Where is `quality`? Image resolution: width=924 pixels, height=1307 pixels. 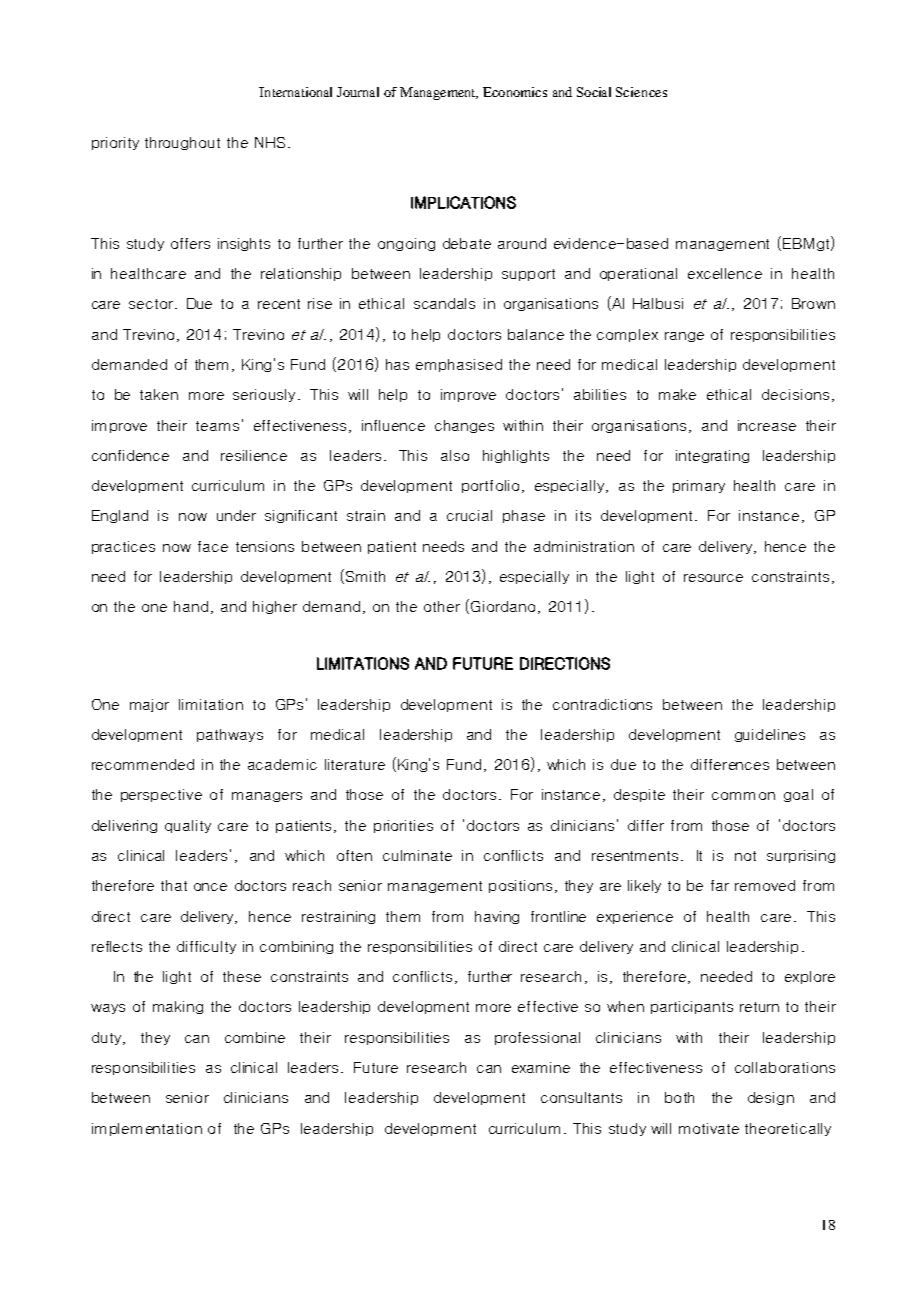
quality is located at coordinates (188, 826).
